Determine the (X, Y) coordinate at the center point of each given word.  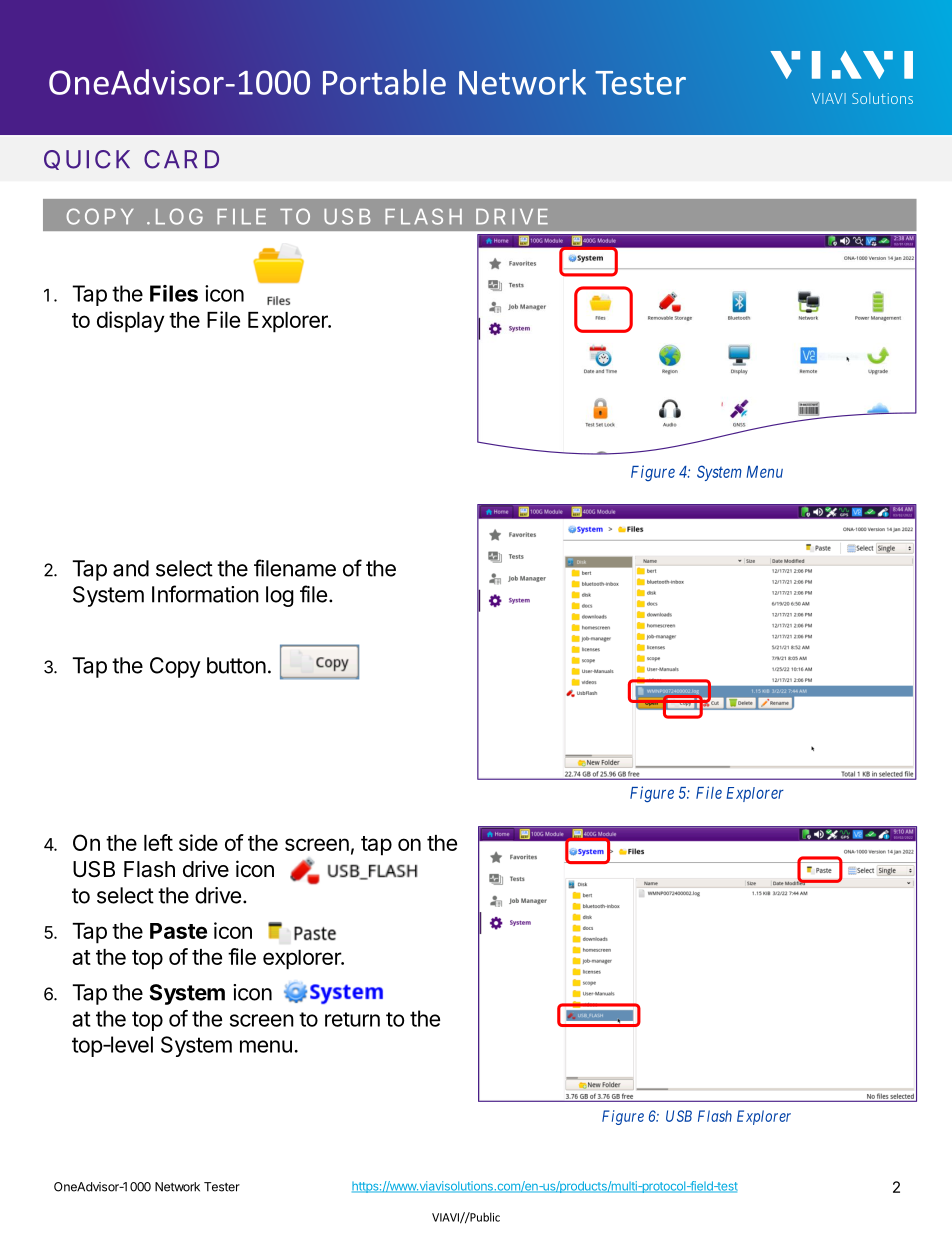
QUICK (87, 160)
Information (205, 594)
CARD (181, 159)
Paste (178, 931)
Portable (384, 82)
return (352, 1019)
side (198, 842)
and (131, 568)
